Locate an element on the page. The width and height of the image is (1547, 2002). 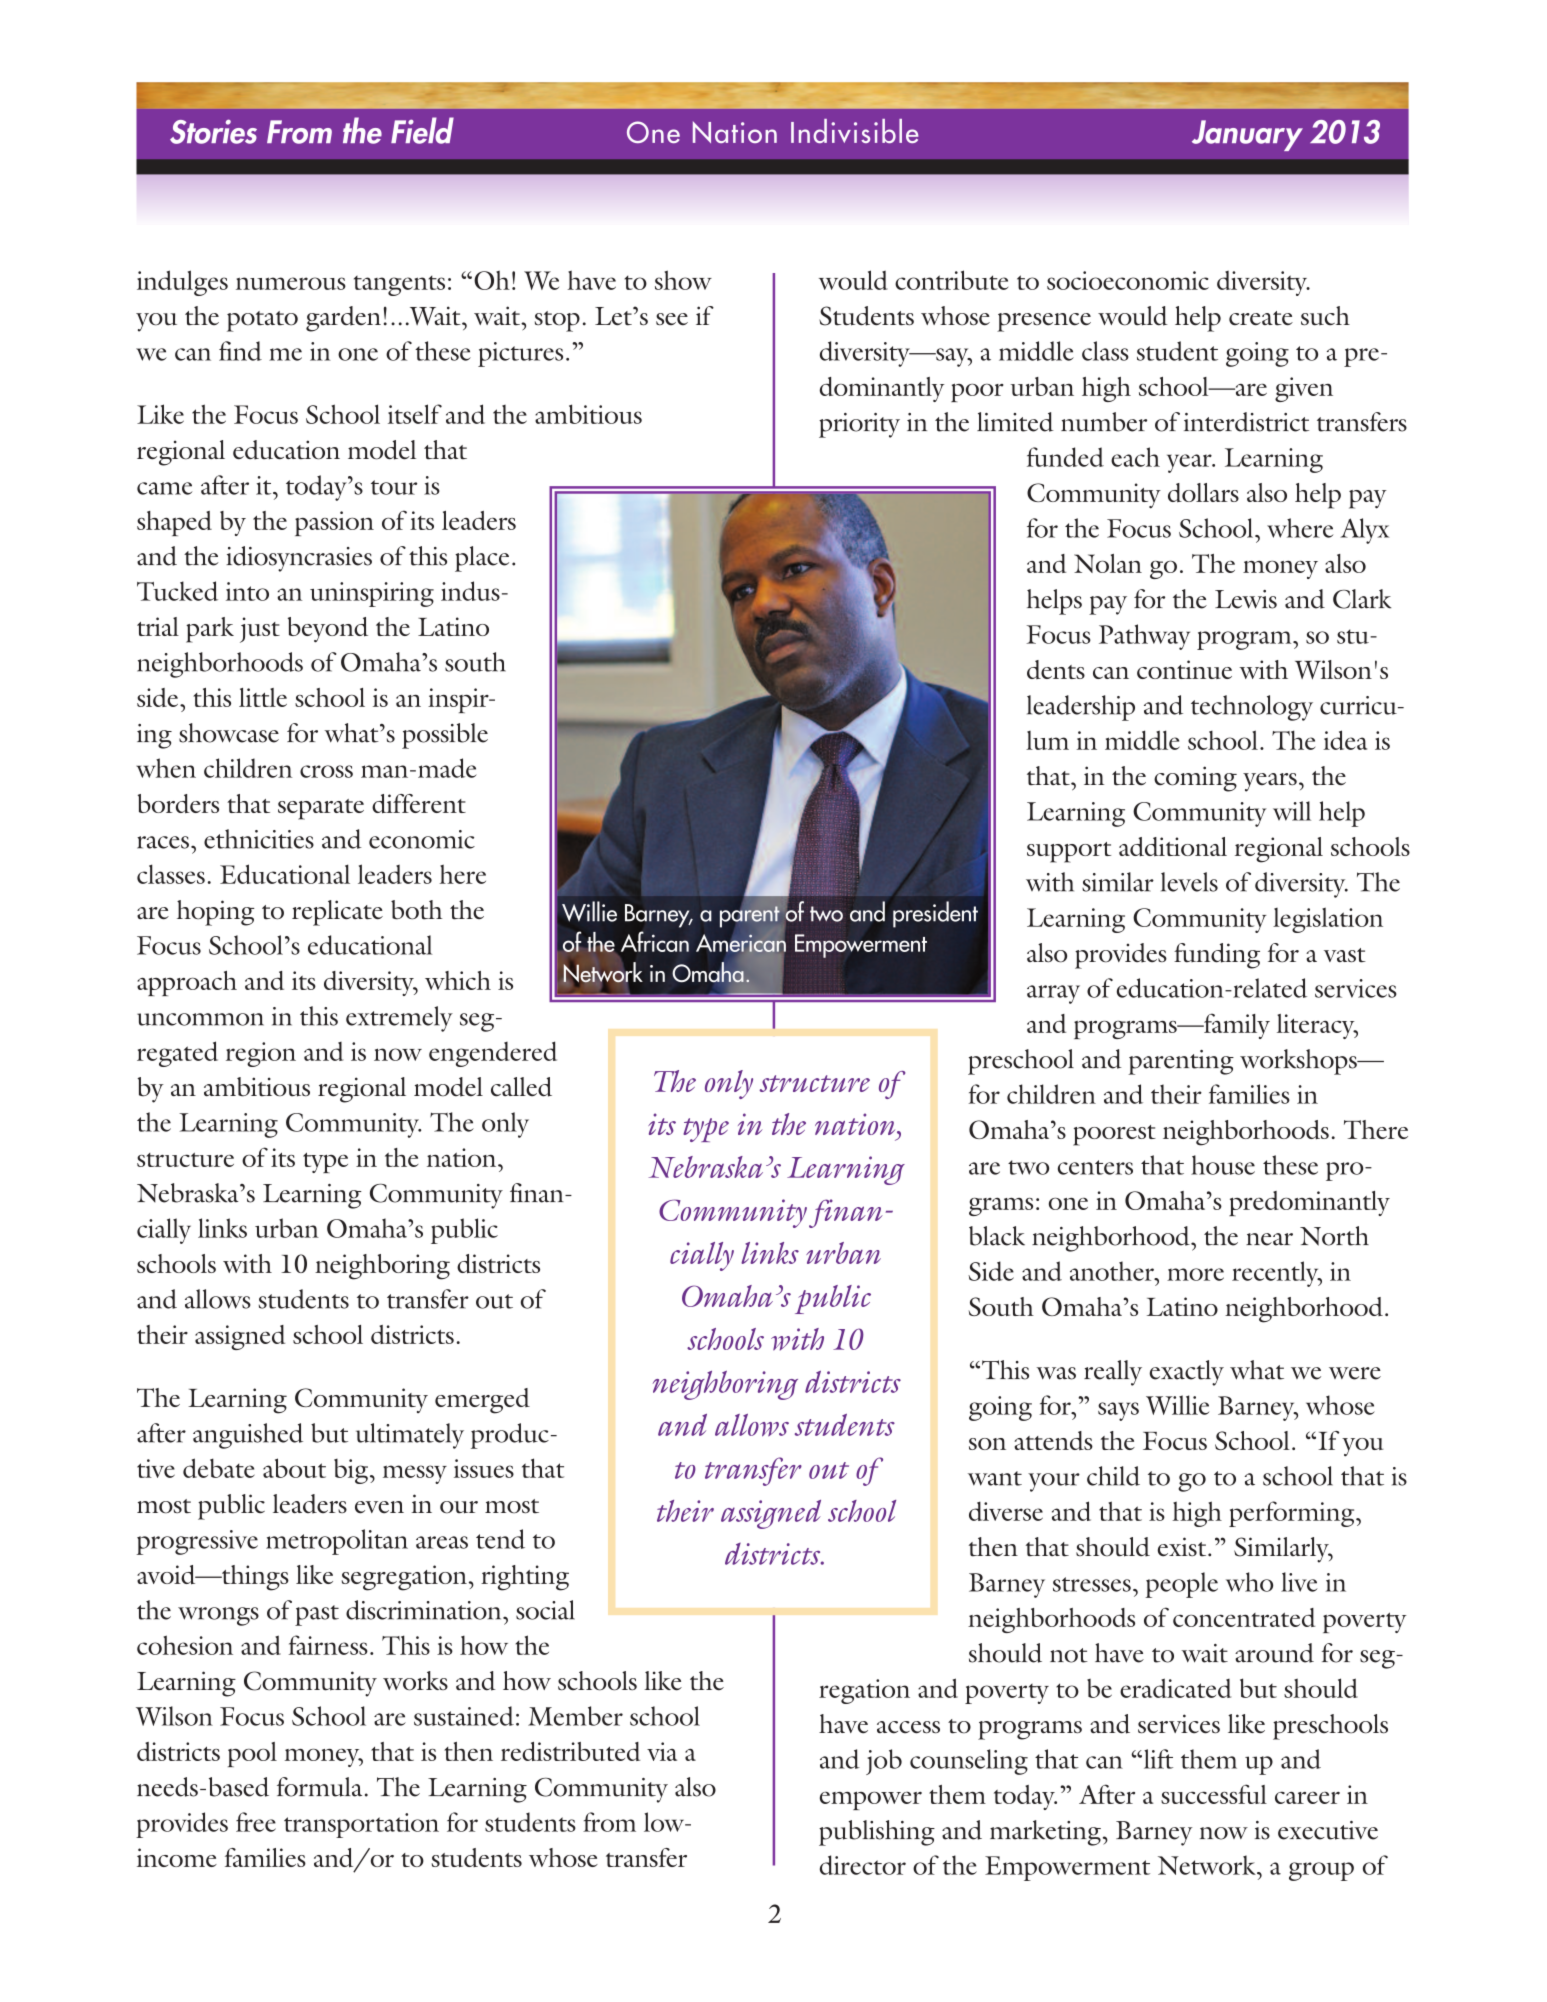
exactly is located at coordinates (1187, 1373).
